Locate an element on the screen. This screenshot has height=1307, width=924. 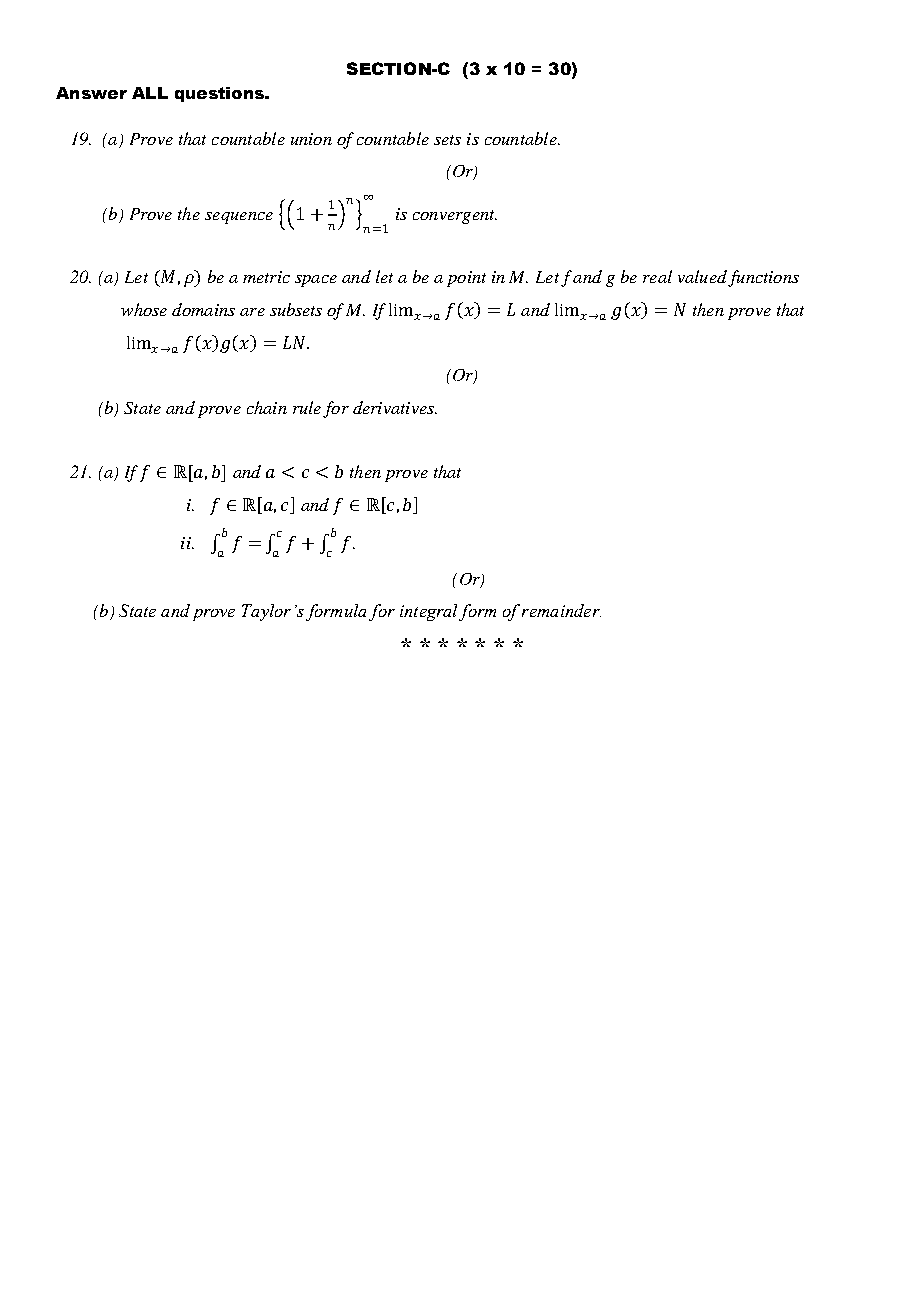
ALL is located at coordinates (150, 93).
